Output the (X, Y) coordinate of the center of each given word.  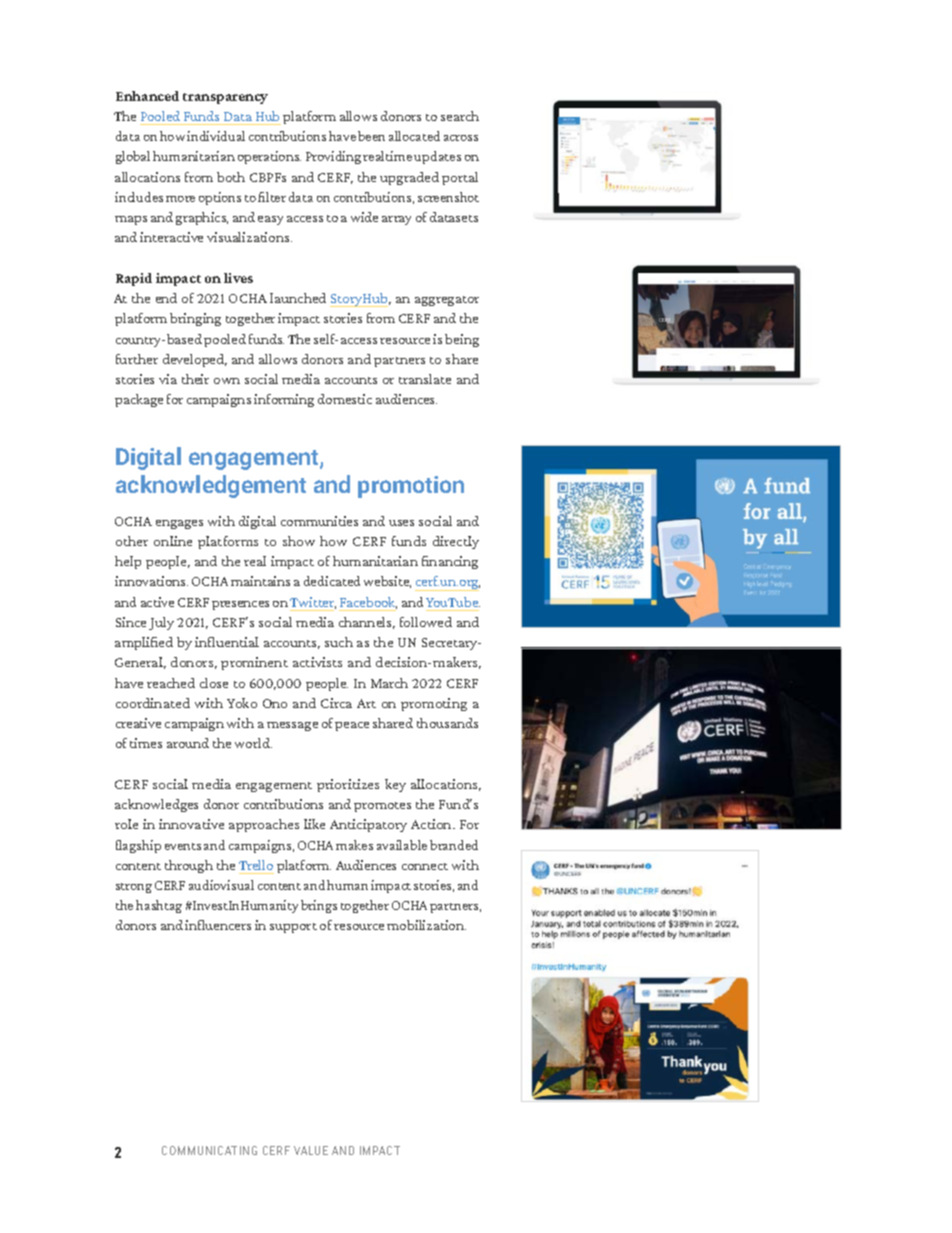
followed (426, 622)
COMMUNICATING (209, 1150)
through (189, 866)
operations (269, 157)
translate (425, 379)
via (168, 379)
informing (284, 400)
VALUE (311, 1150)
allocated (414, 136)
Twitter (313, 603)
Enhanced (147, 96)
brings (319, 906)
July (161, 623)
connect (425, 866)
